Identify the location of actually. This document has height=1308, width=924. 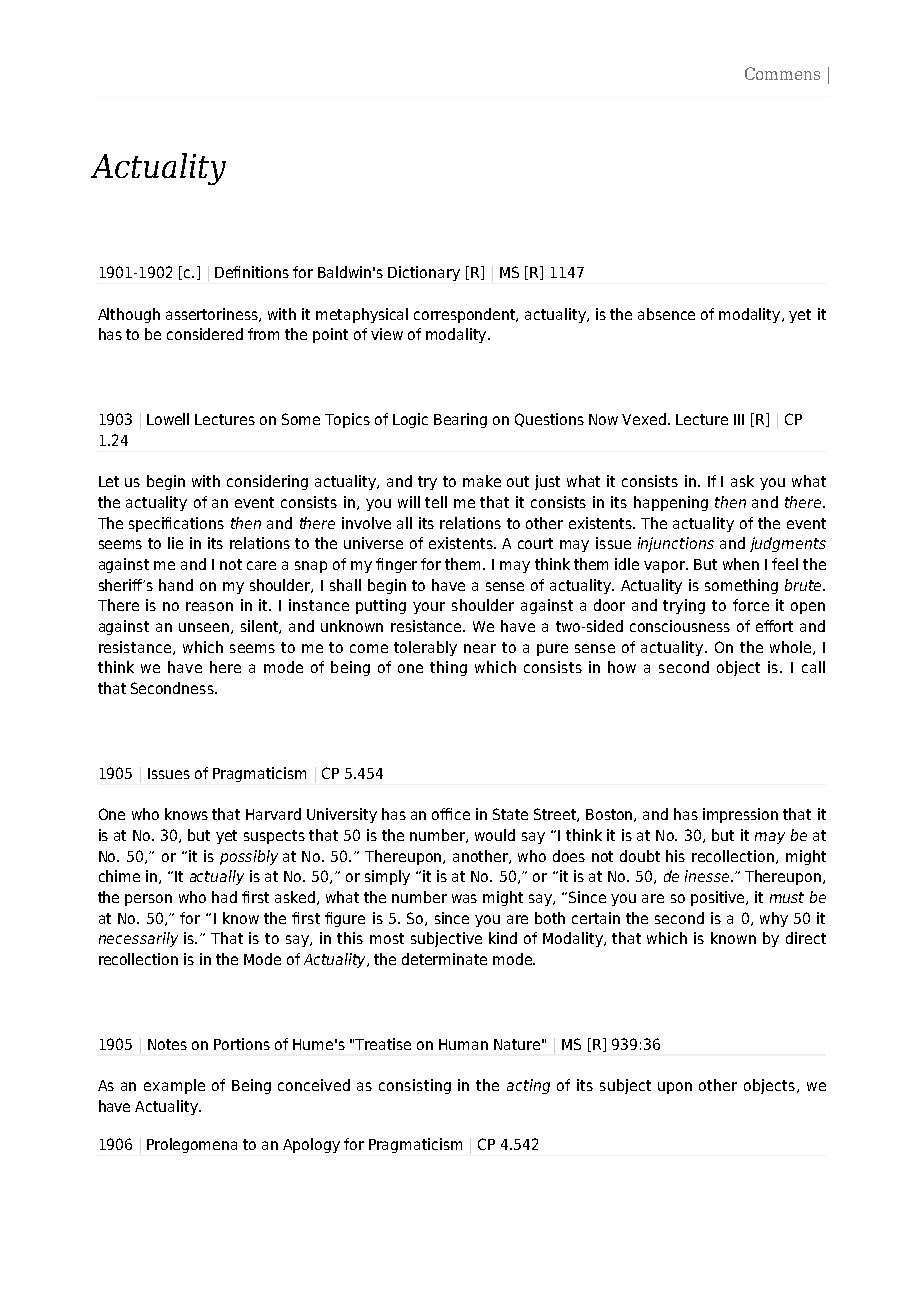
(217, 877).
